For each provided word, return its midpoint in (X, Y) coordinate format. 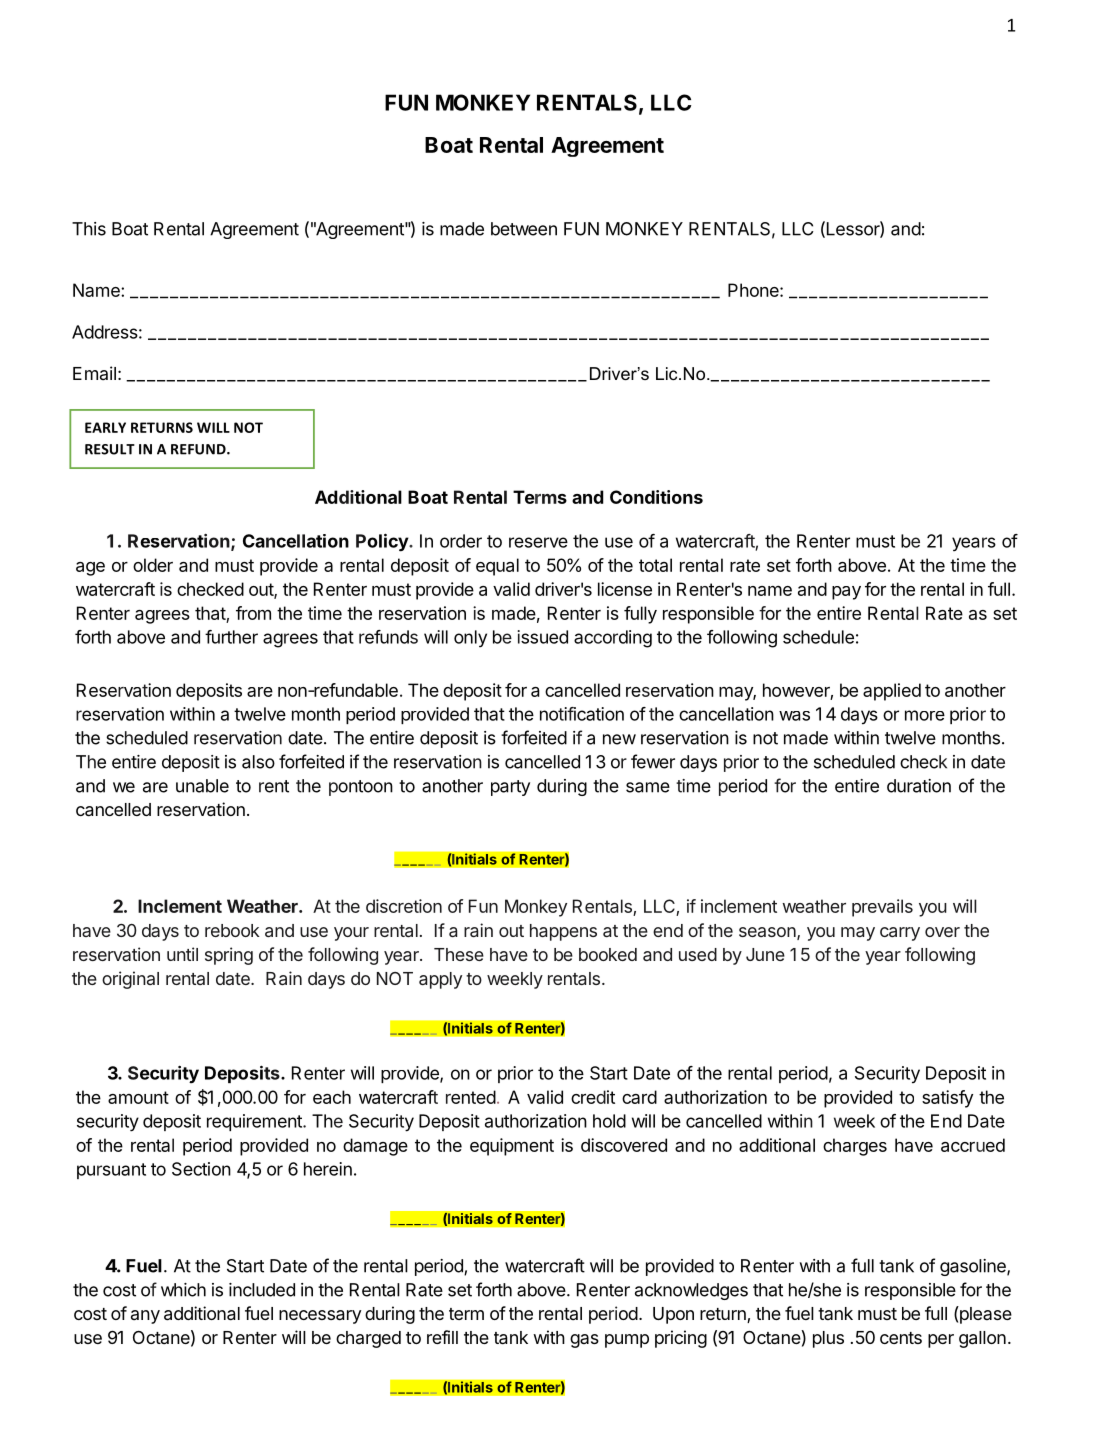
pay (846, 593)
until (182, 954)
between (524, 229)
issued (543, 637)
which (183, 1290)
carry (900, 934)
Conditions (656, 497)
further (231, 637)
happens (563, 932)
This (89, 229)
